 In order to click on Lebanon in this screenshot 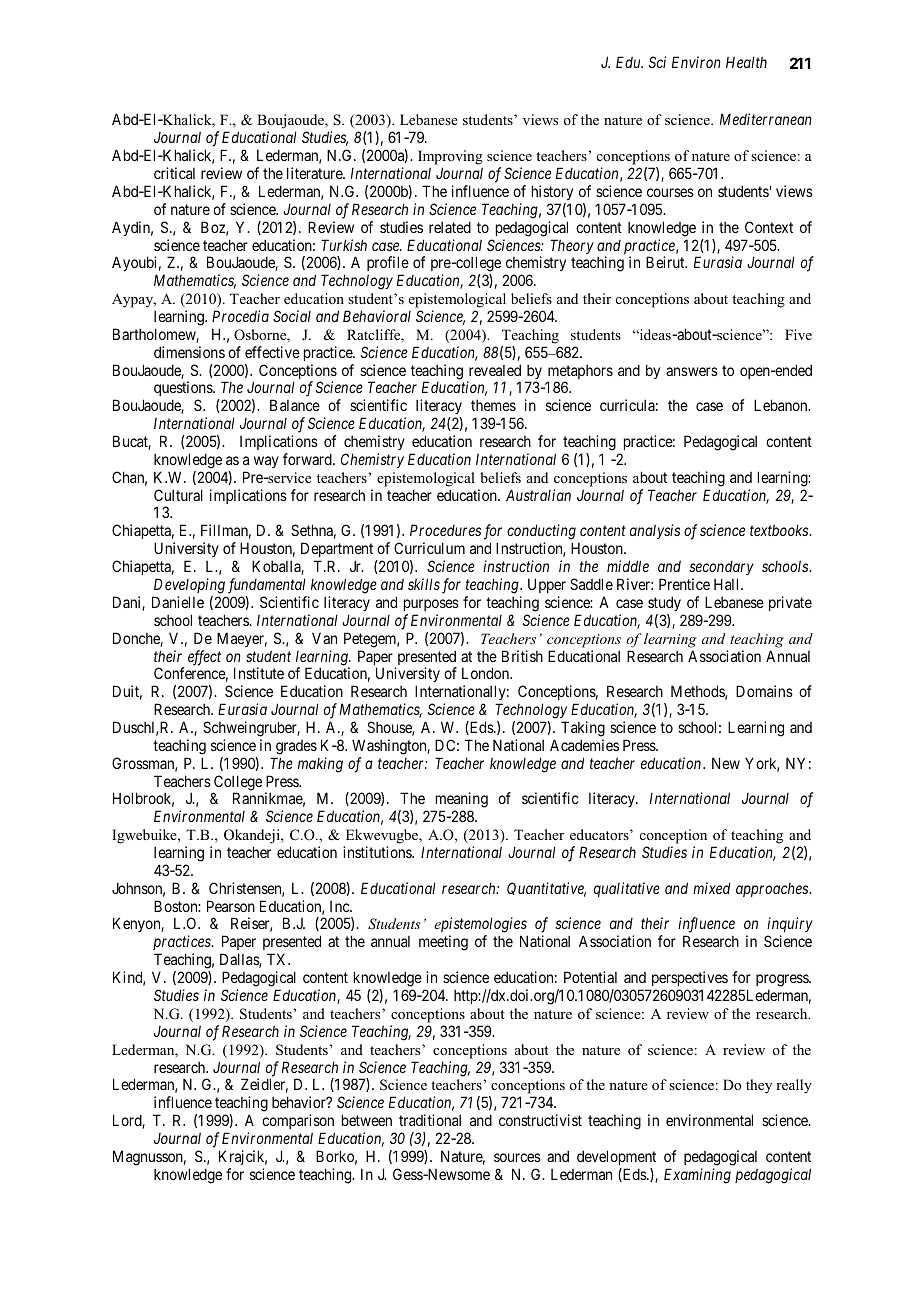, I will do `click(782, 405)`.
